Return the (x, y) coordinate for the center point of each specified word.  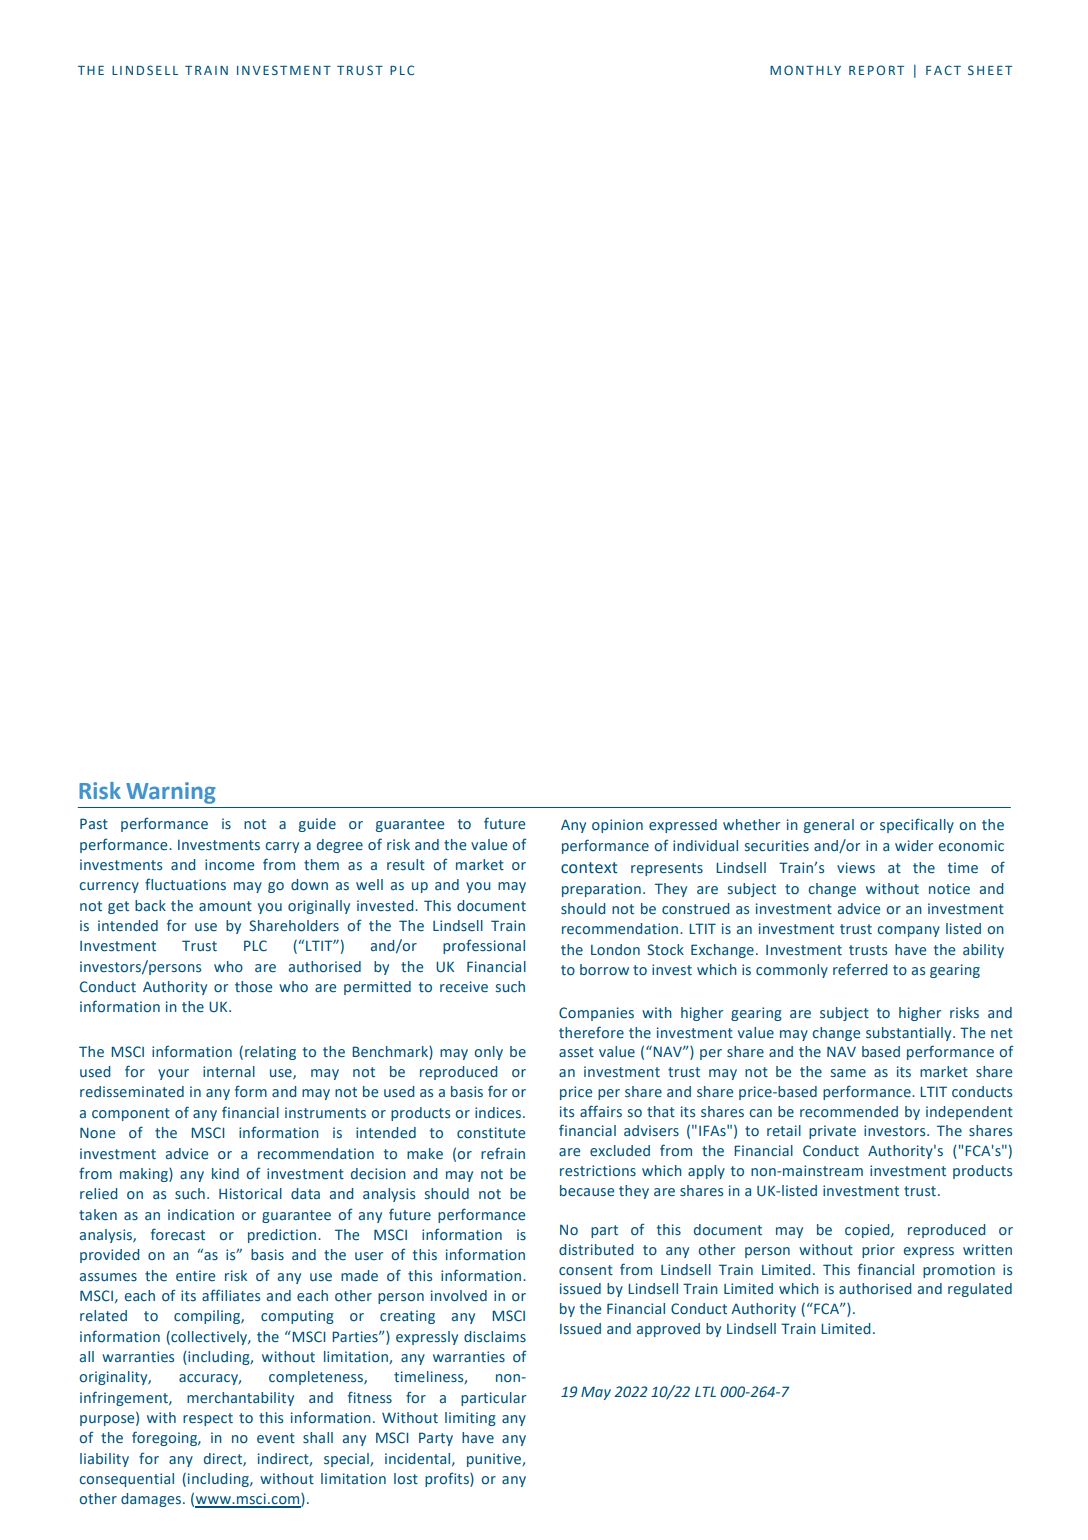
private (832, 1132)
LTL (705, 1391)
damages (152, 1500)
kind (225, 1173)
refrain (503, 1153)
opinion (617, 826)
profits (448, 1479)
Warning (171, 793)
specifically (917, 825)
